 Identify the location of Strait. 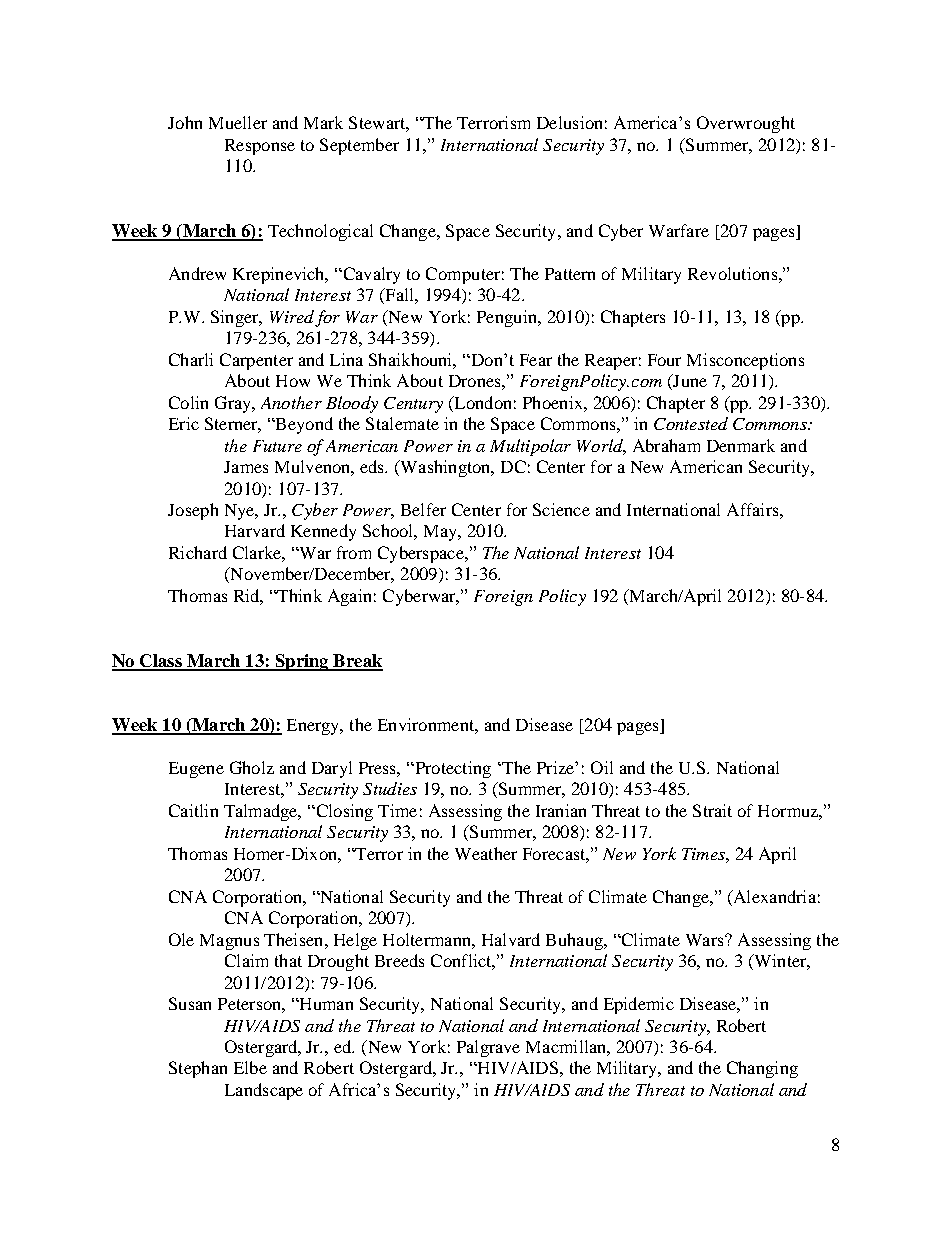
(712, 810).
